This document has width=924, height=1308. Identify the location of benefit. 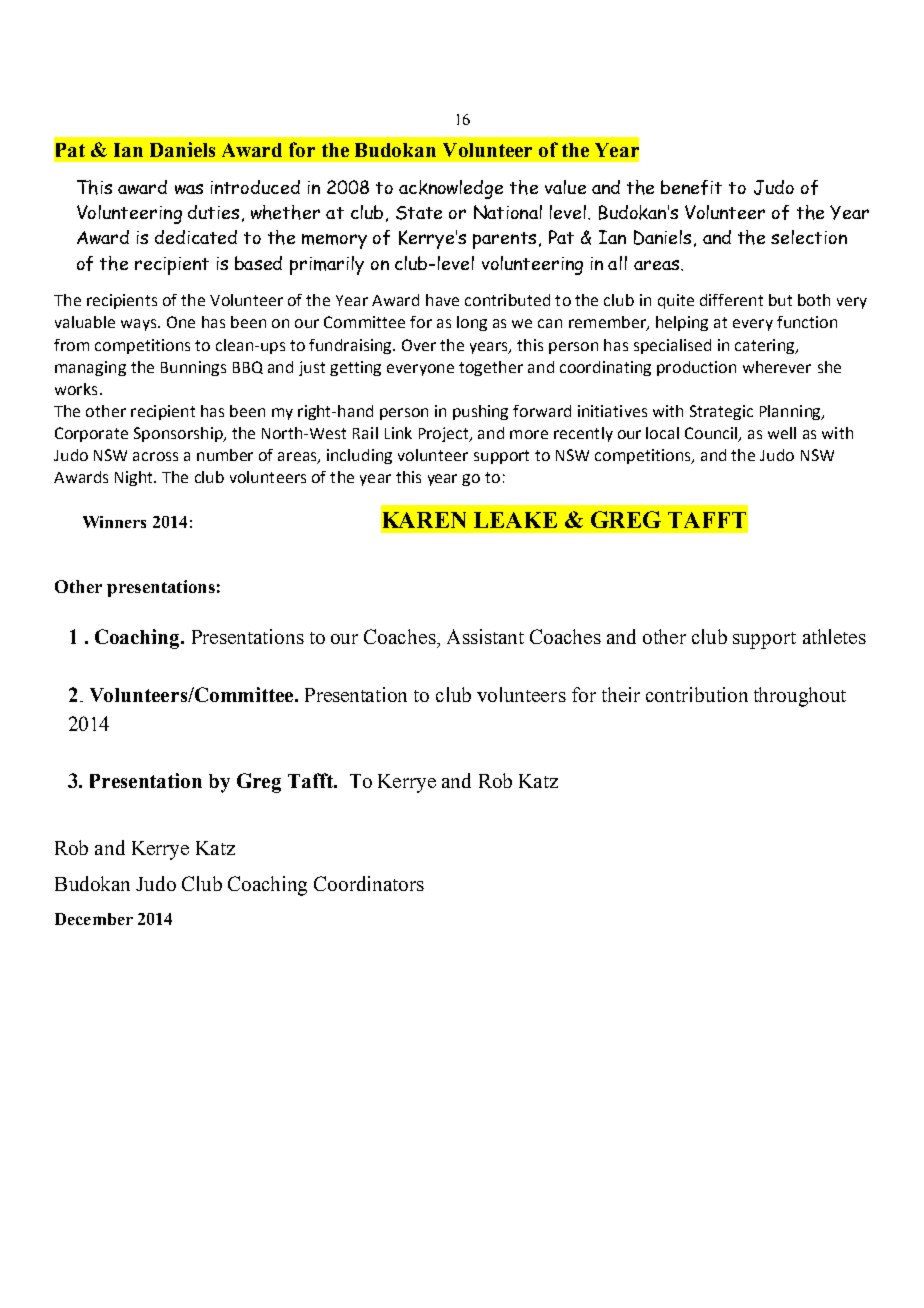
(691, 187).
